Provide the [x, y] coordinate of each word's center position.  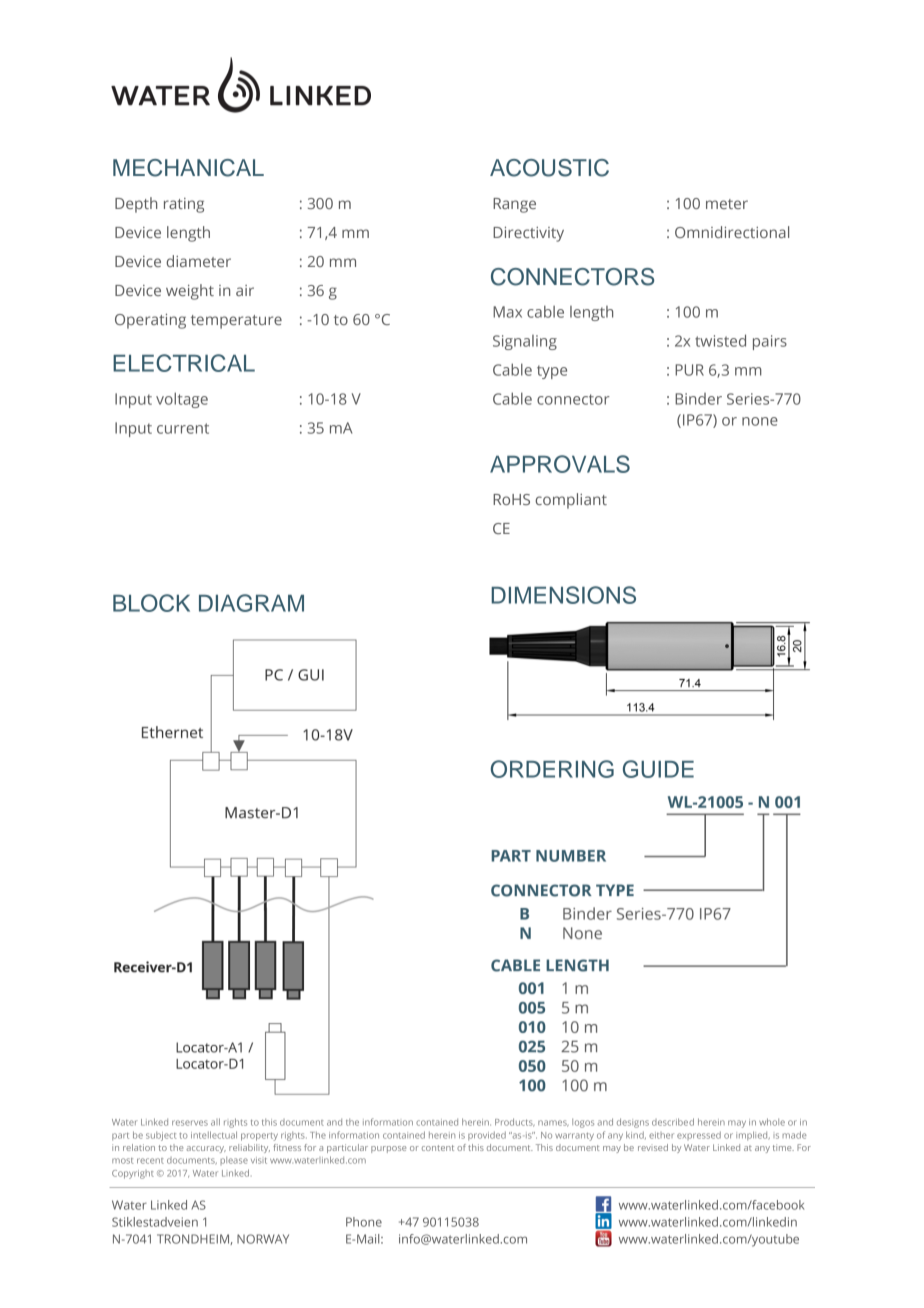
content [438, 1148]
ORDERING [552, 769]
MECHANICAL [188, 168]
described [673, 1122]
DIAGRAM [251, 603]
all [215, 1122]
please [234, 1161]
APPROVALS [560, 464]
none [760, 421]
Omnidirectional [732, 232]
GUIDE [658, 769]
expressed [699, 1135]
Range [514, 205]
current [183, 428]
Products [515, 1122]
